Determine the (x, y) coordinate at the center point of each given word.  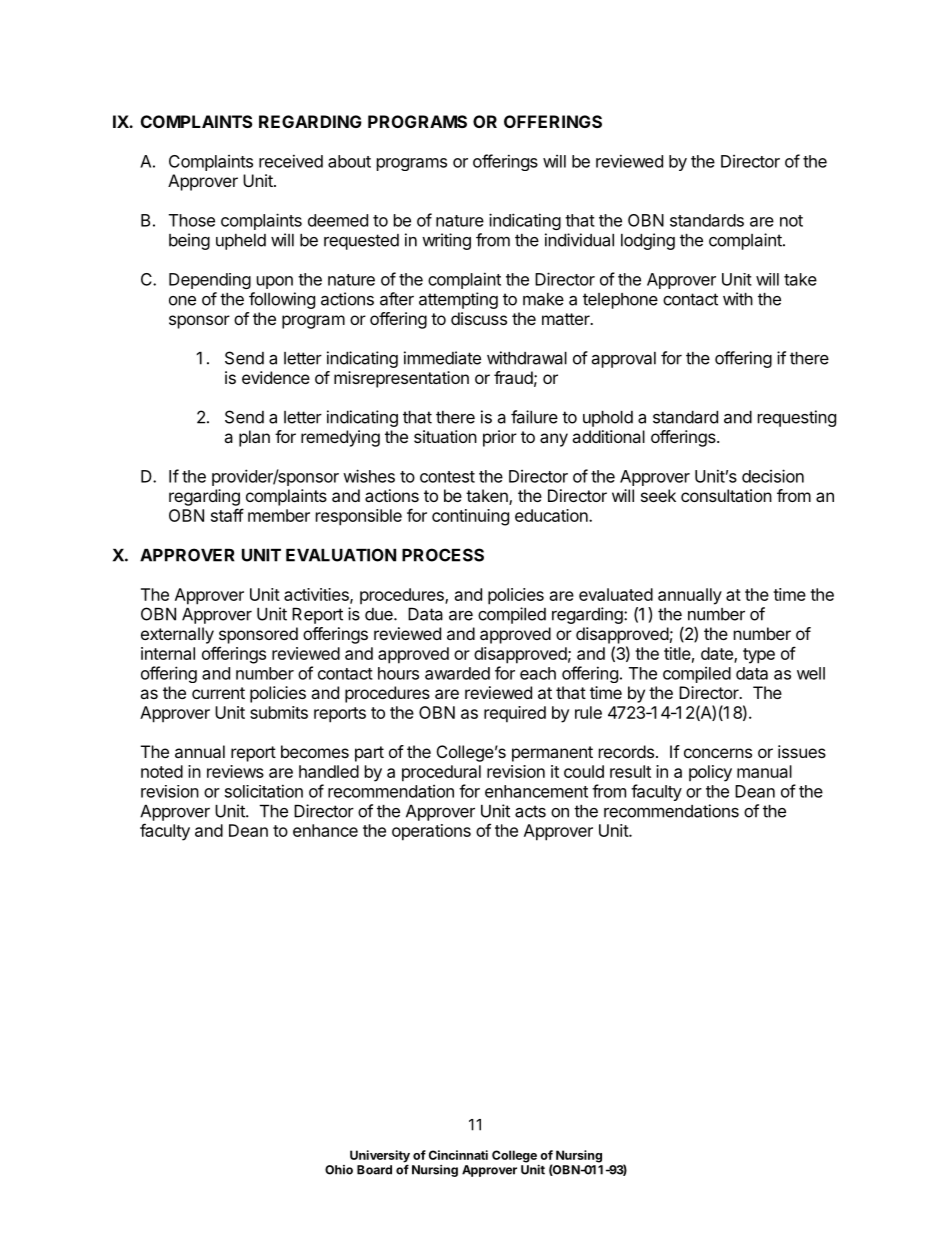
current (218, 693)
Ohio (339, 1170)
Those (192, 220)
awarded (457, 673)
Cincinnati (458, 1155)
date (718, 654)
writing (446, 241)
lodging (648, 241)
